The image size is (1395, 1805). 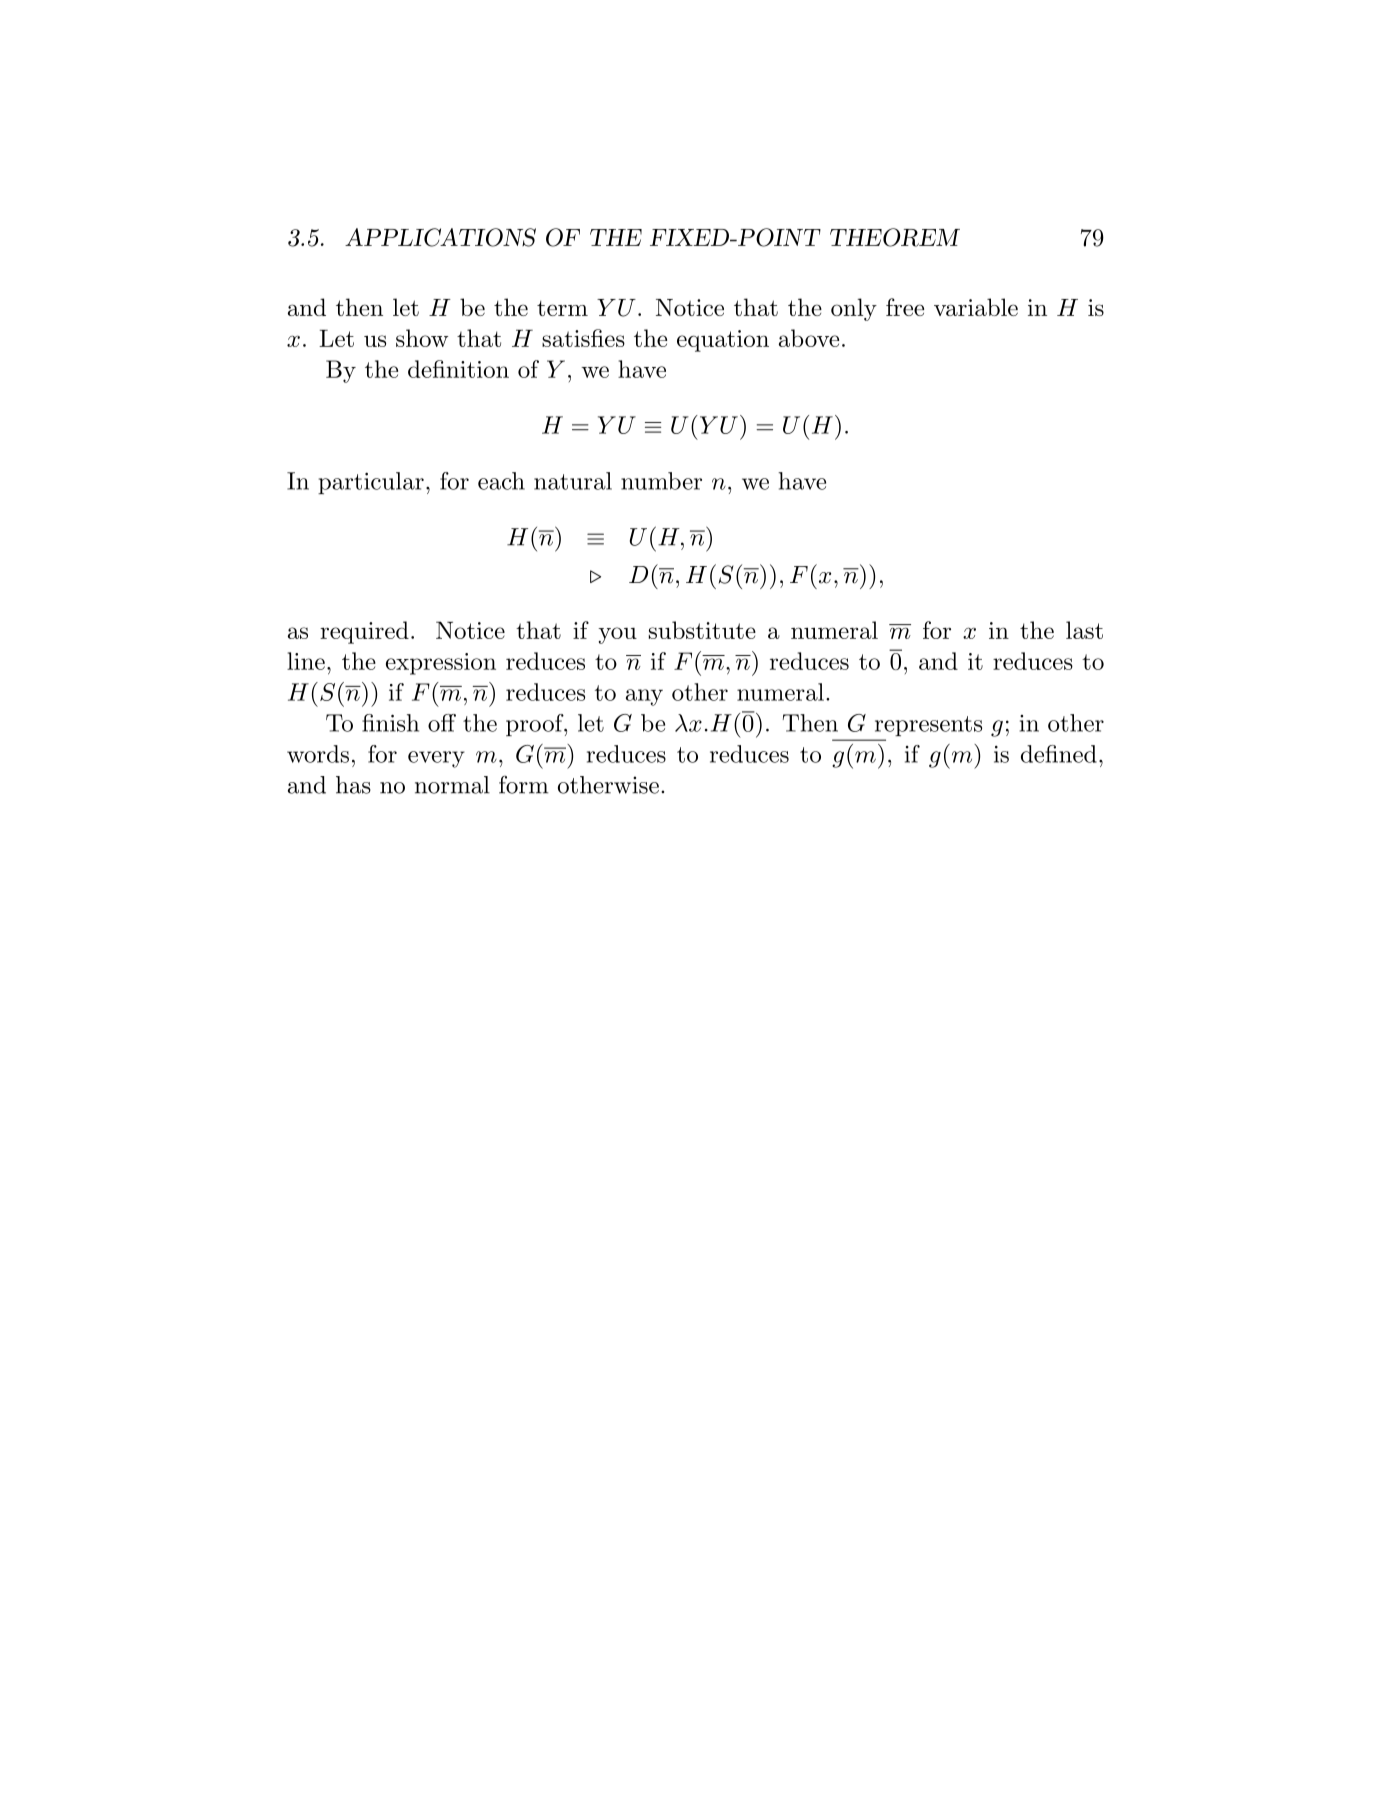 What do you see at coordinates (364, 632) in the page?
I see `required` at bounding box center [364, 632].
